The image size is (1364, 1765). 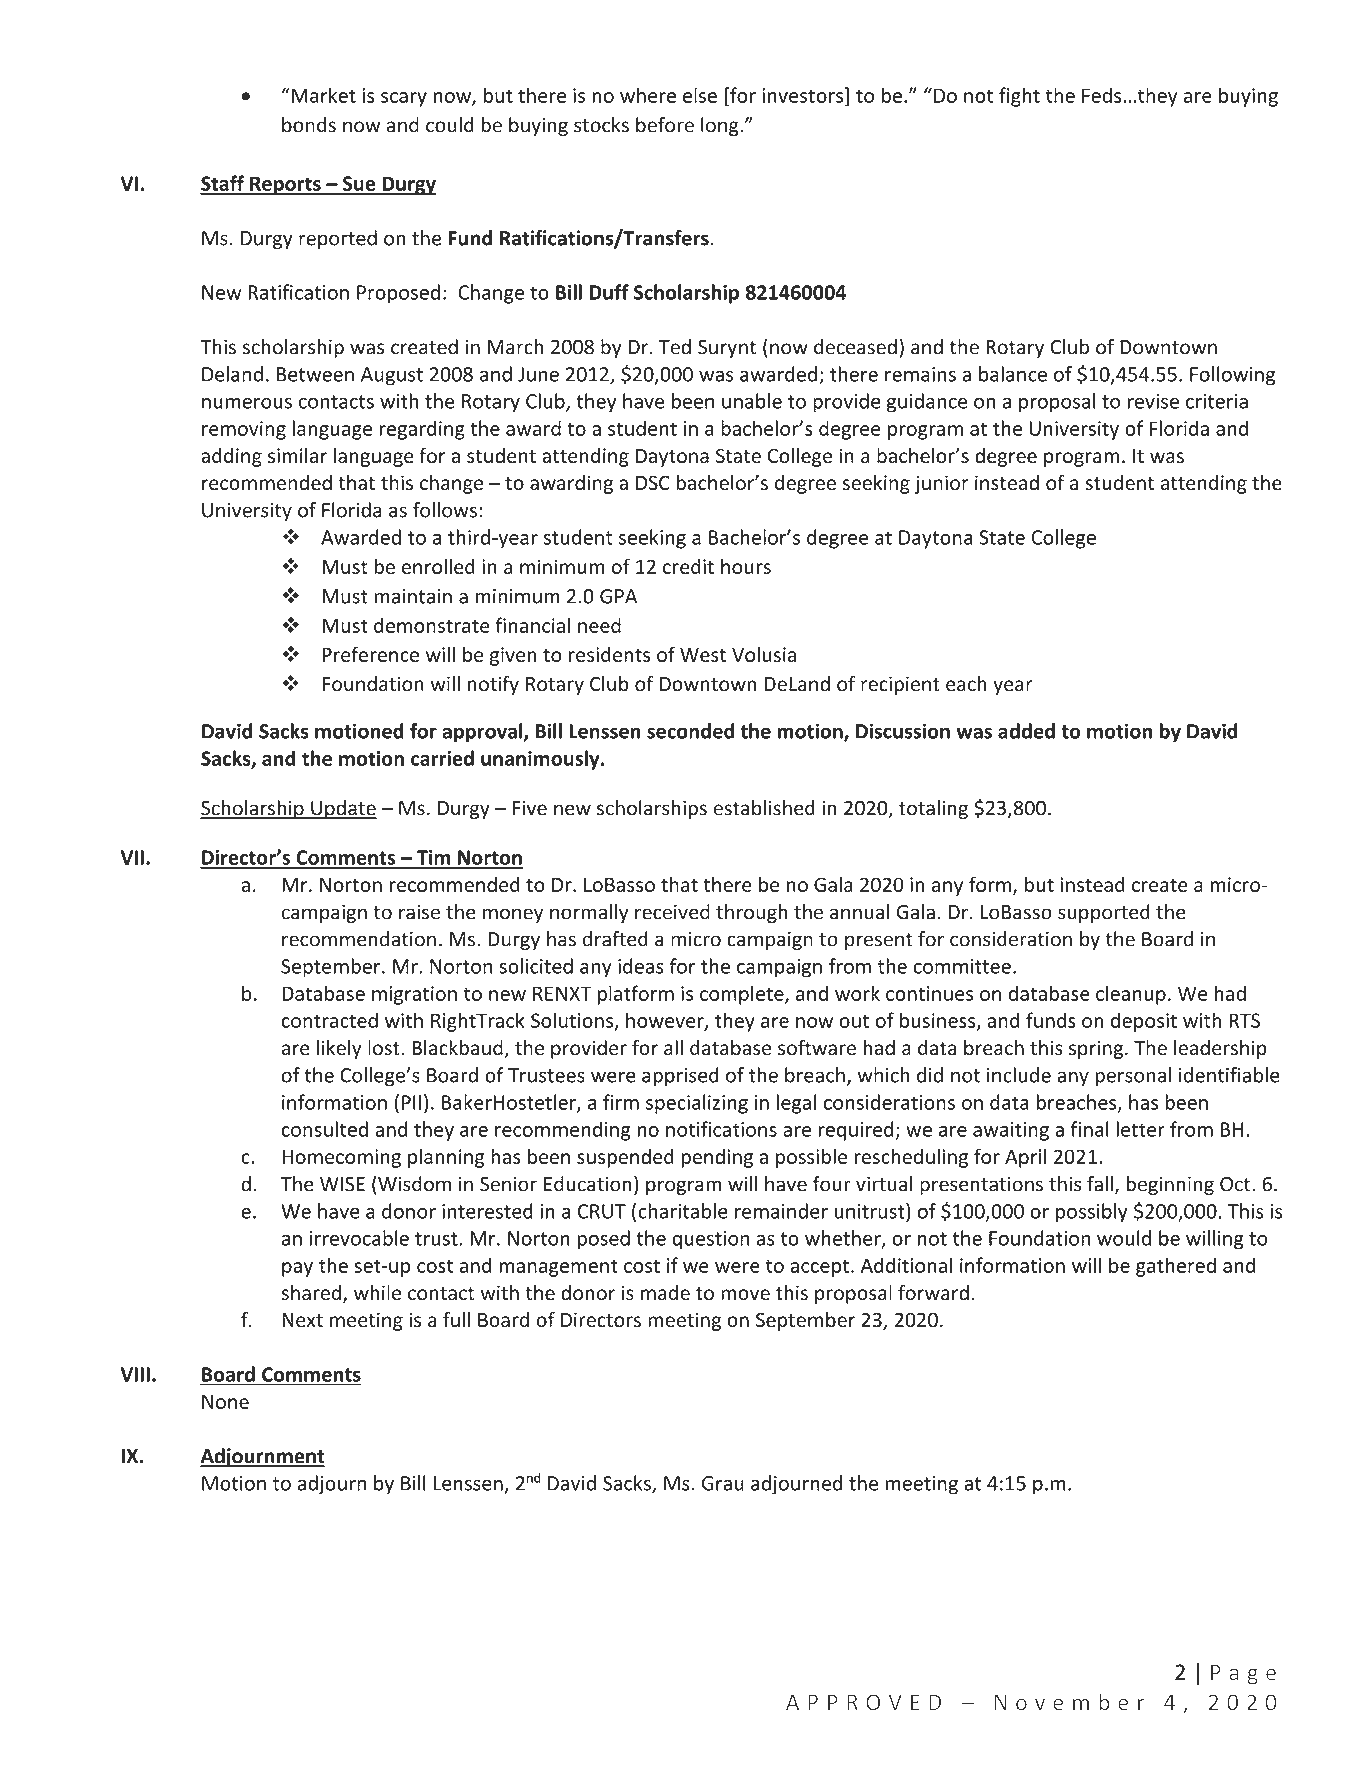 What do you see at coordinates (1124, 1238) in the page?
I see `would` at bounding box center [1124, 1238].
